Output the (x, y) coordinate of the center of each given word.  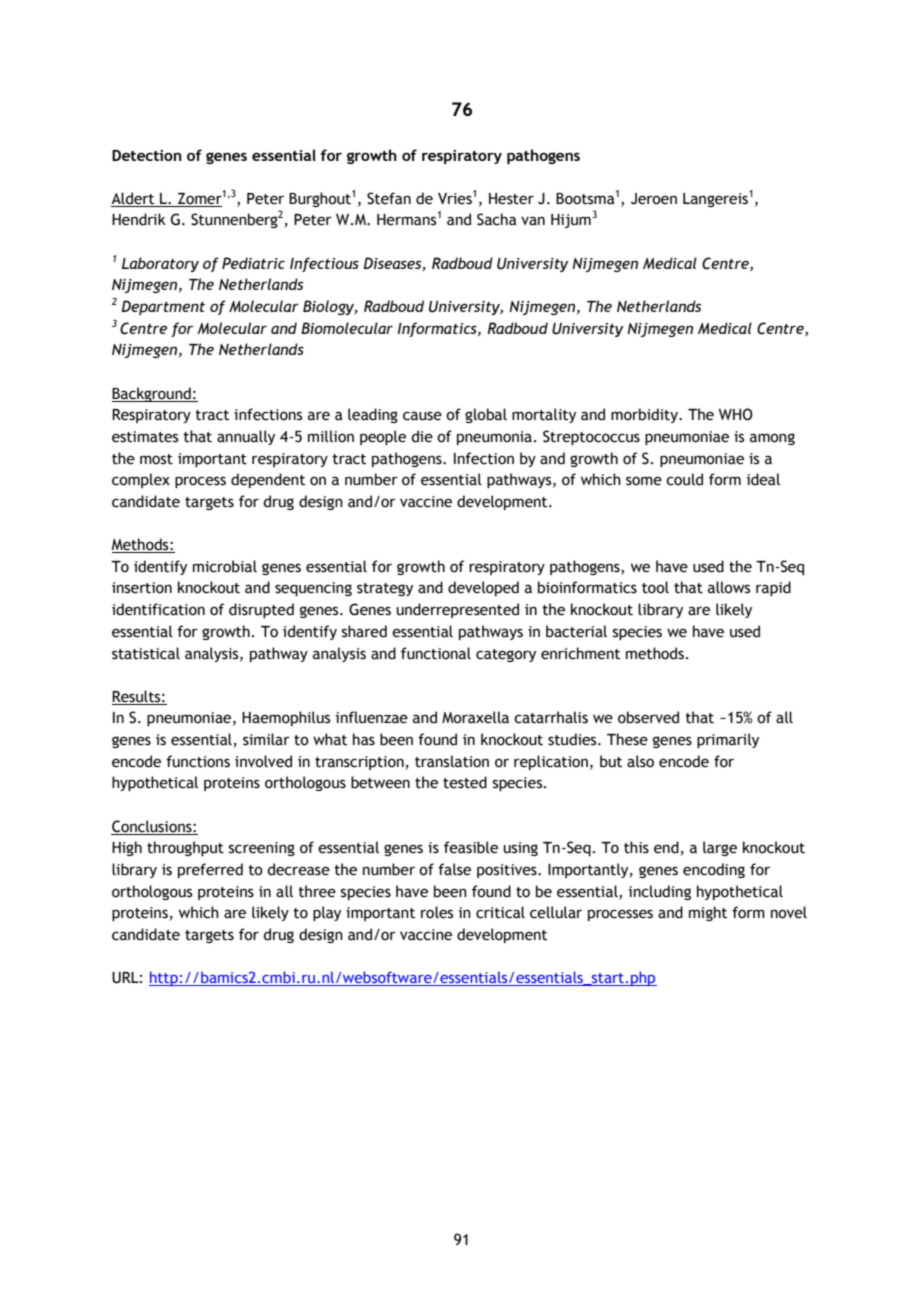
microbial (225, 566)
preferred (210, 870)
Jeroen (654, 199)
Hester (511, 199)
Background (152, 394)
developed (483, 588)
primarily (728, 740)
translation (452, 761)
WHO (736, 414)
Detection (147, 155)
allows (729, 587)
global (486, 415)
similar (266, 739)
